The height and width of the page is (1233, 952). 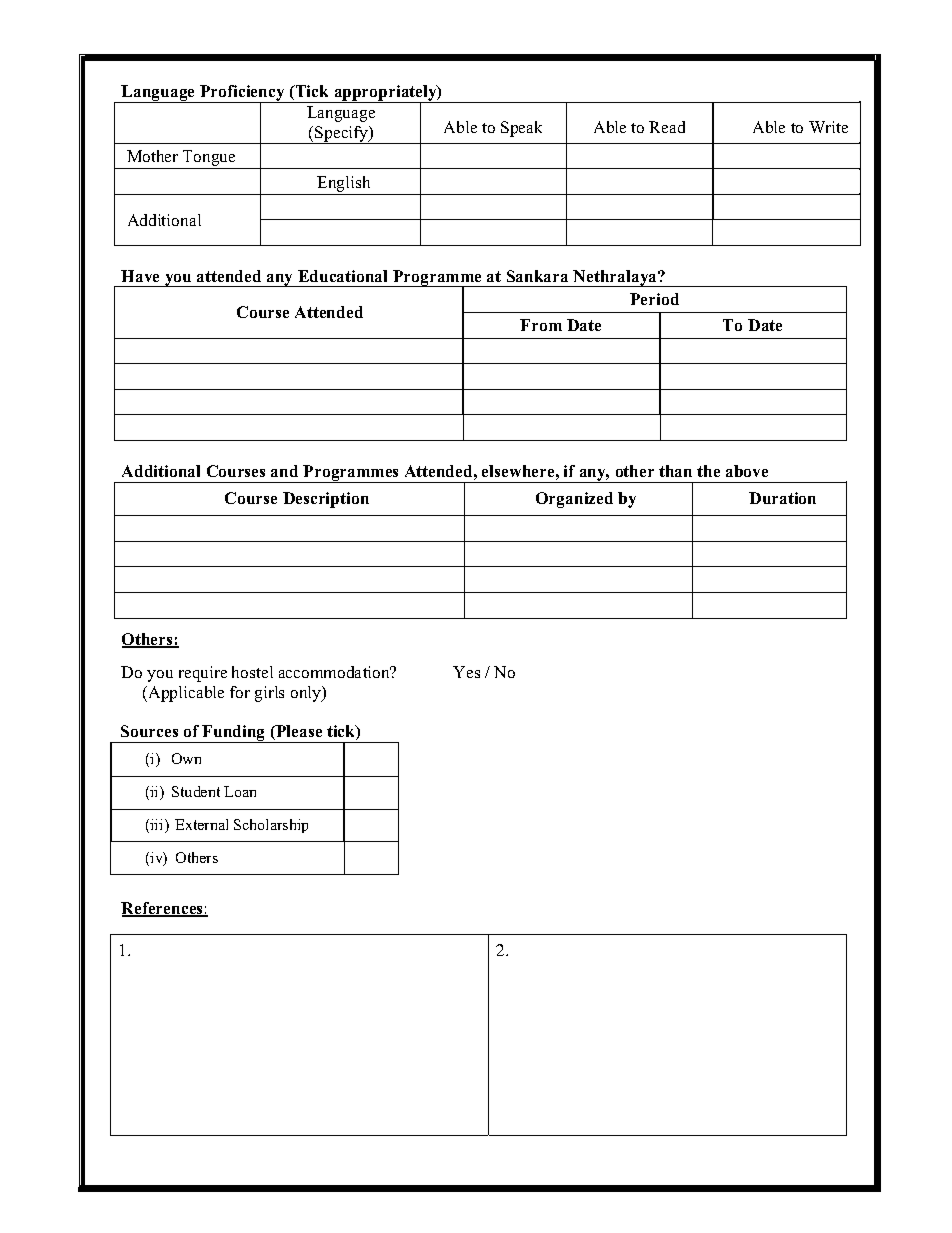 What do you see at coordinates (203, 674) in the page?
I see `require` at bounding box center [203, 674].
